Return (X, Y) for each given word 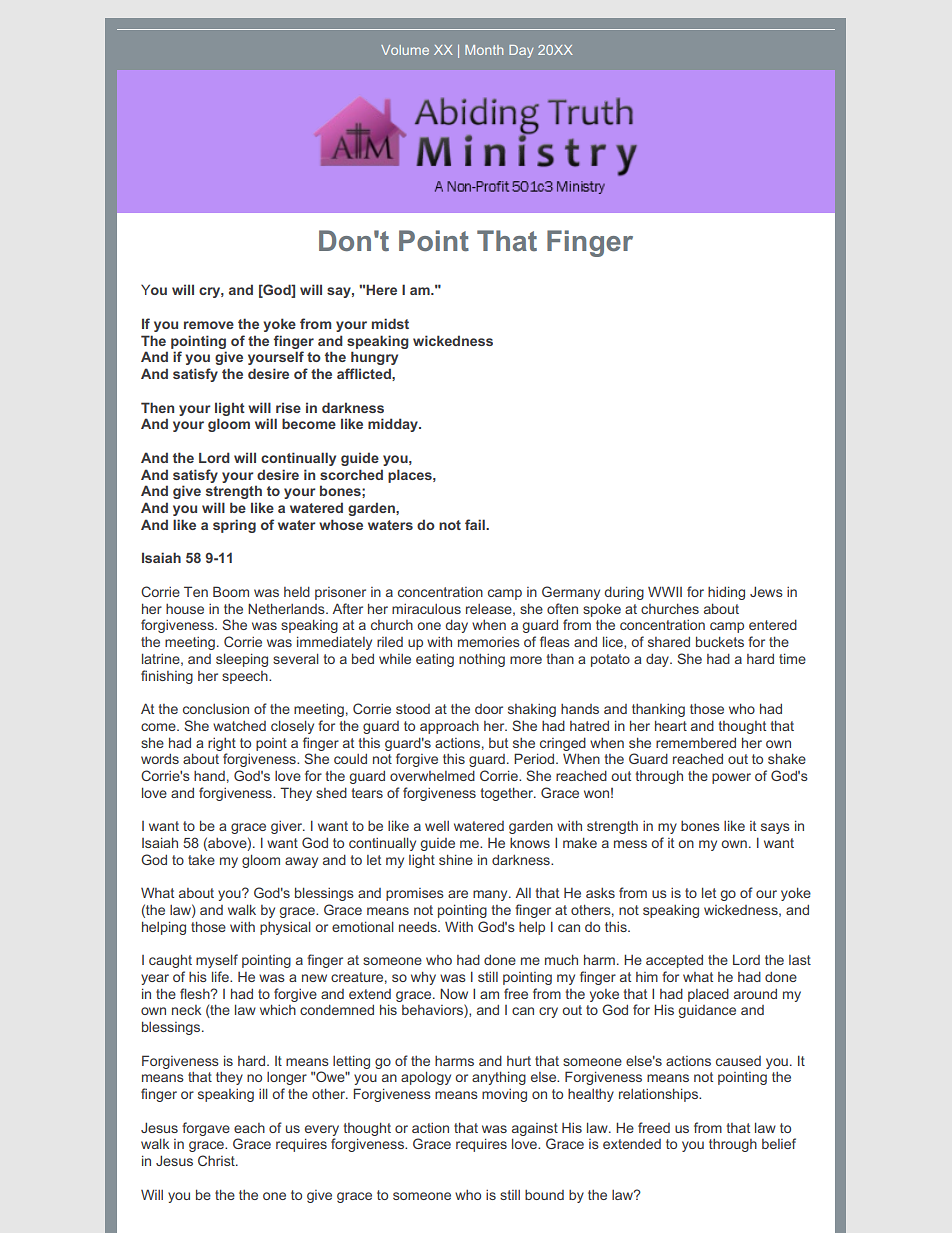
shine (456, 859)
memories (489, 642)
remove (209, 325)
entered (773, 624)
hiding (726, 593)
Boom (231, 591)
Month (484, 50)
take (201, 860)
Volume (405, 50)
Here (381, 289)
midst (390, 323)
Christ (217, 1160)
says (775, 828)
